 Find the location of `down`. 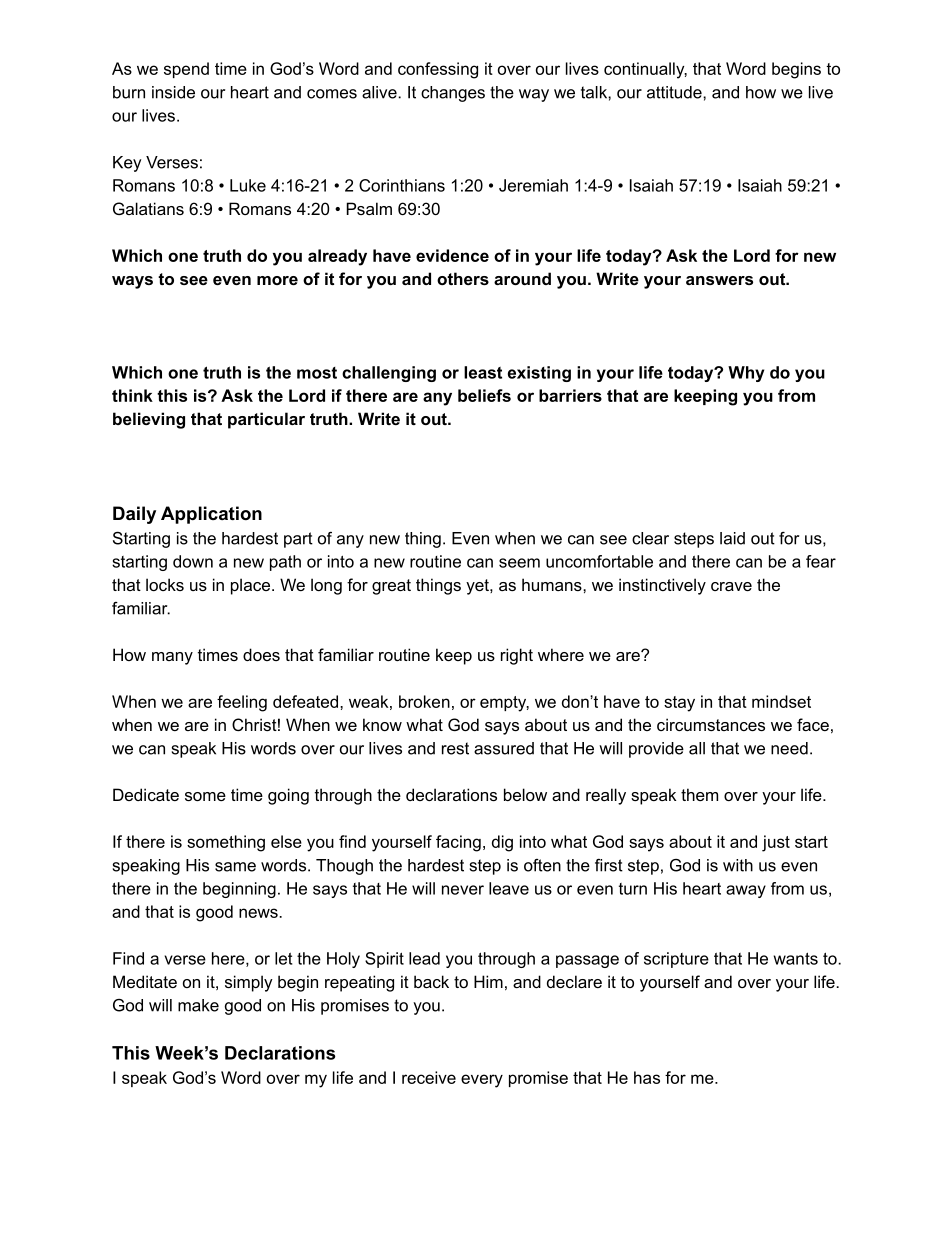

down is located at coordinates (193, 561).
